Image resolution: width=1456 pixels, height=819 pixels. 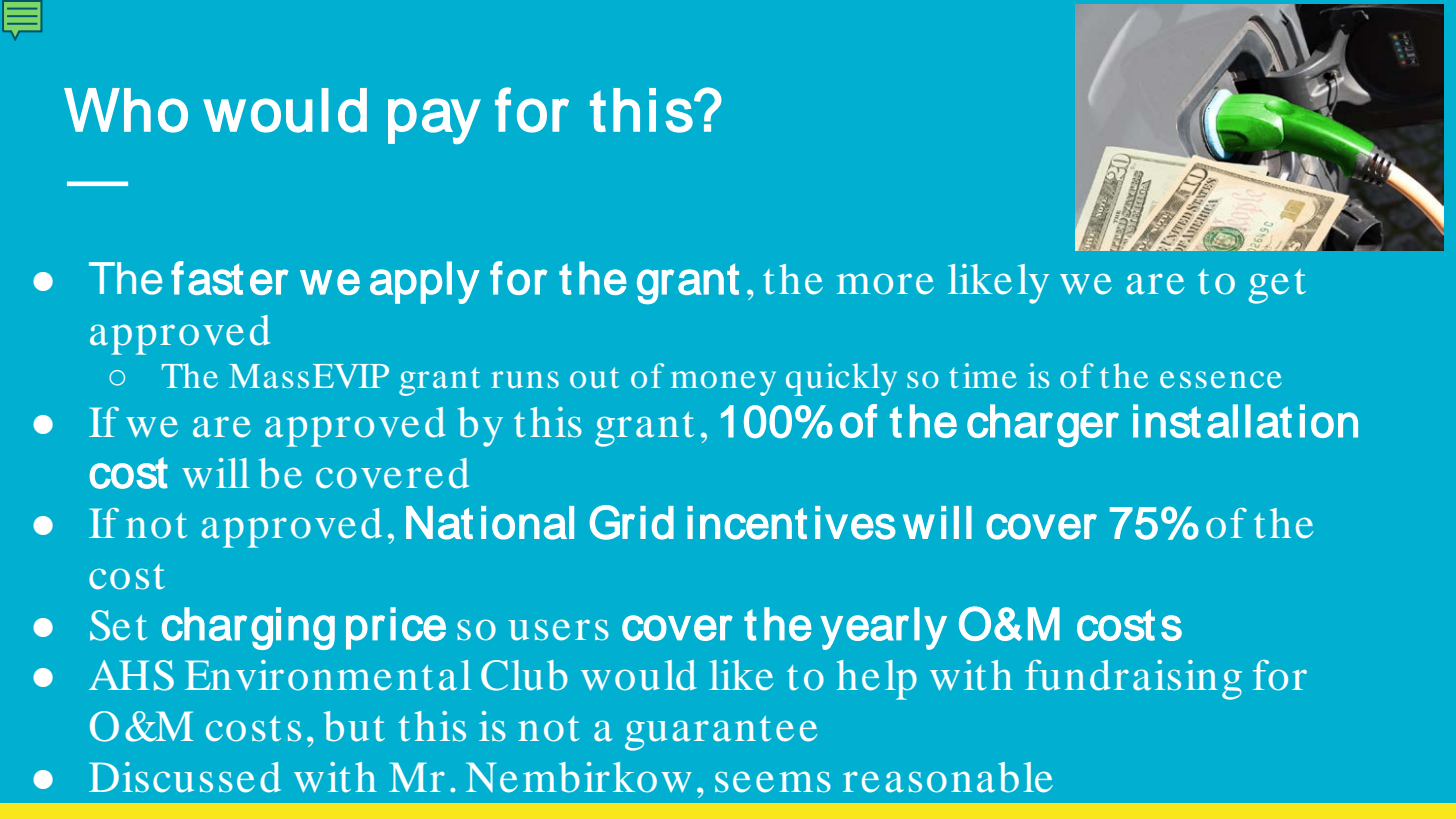 I want to click on Who, so click(x=126, y=110).
